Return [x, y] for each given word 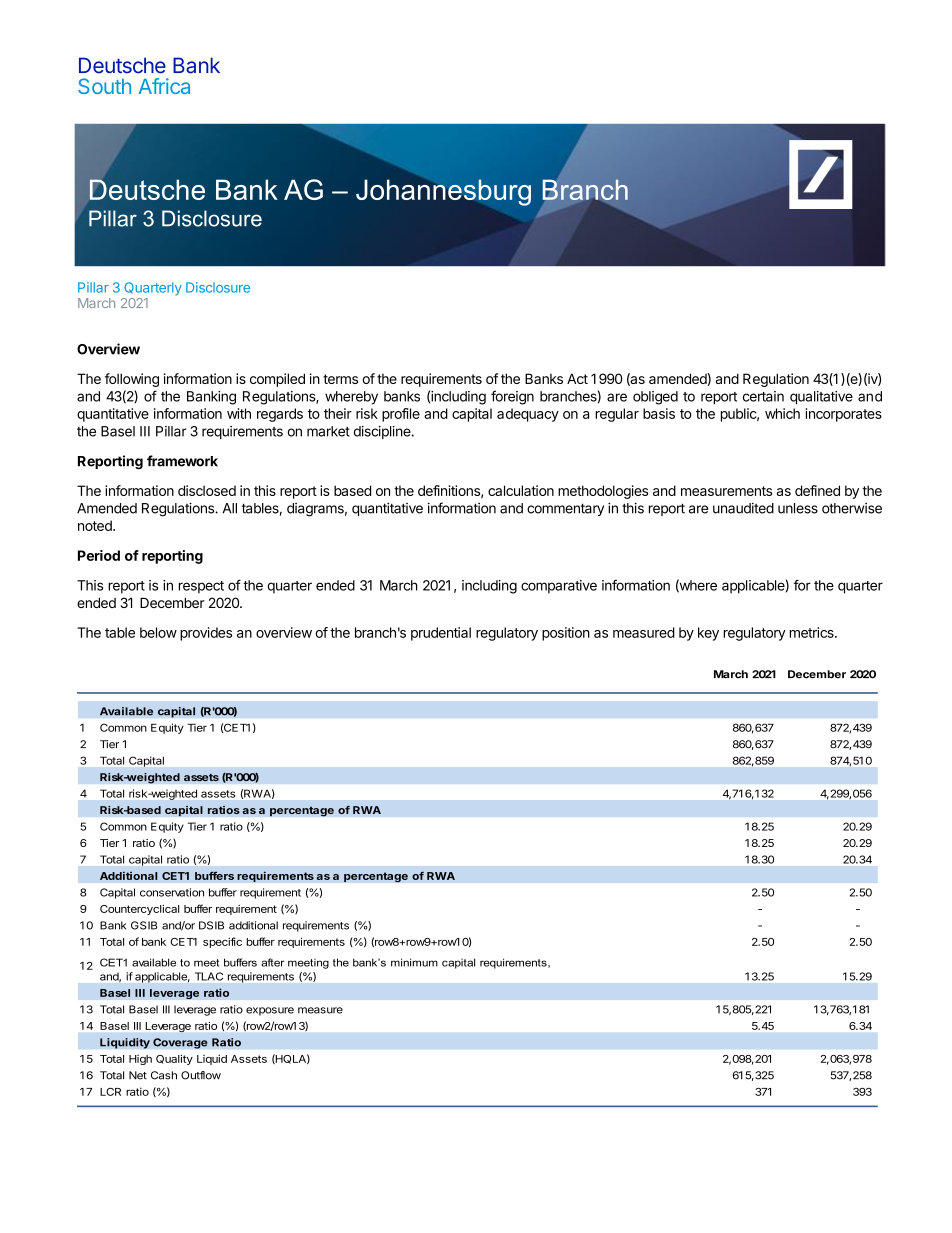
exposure [270, 1011]
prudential [441, 634]
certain [763, 396]
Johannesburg [443, 191]
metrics [813, 632]
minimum [414, 962]
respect [201, 587]
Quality [174, 1059]
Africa [164, 86]
